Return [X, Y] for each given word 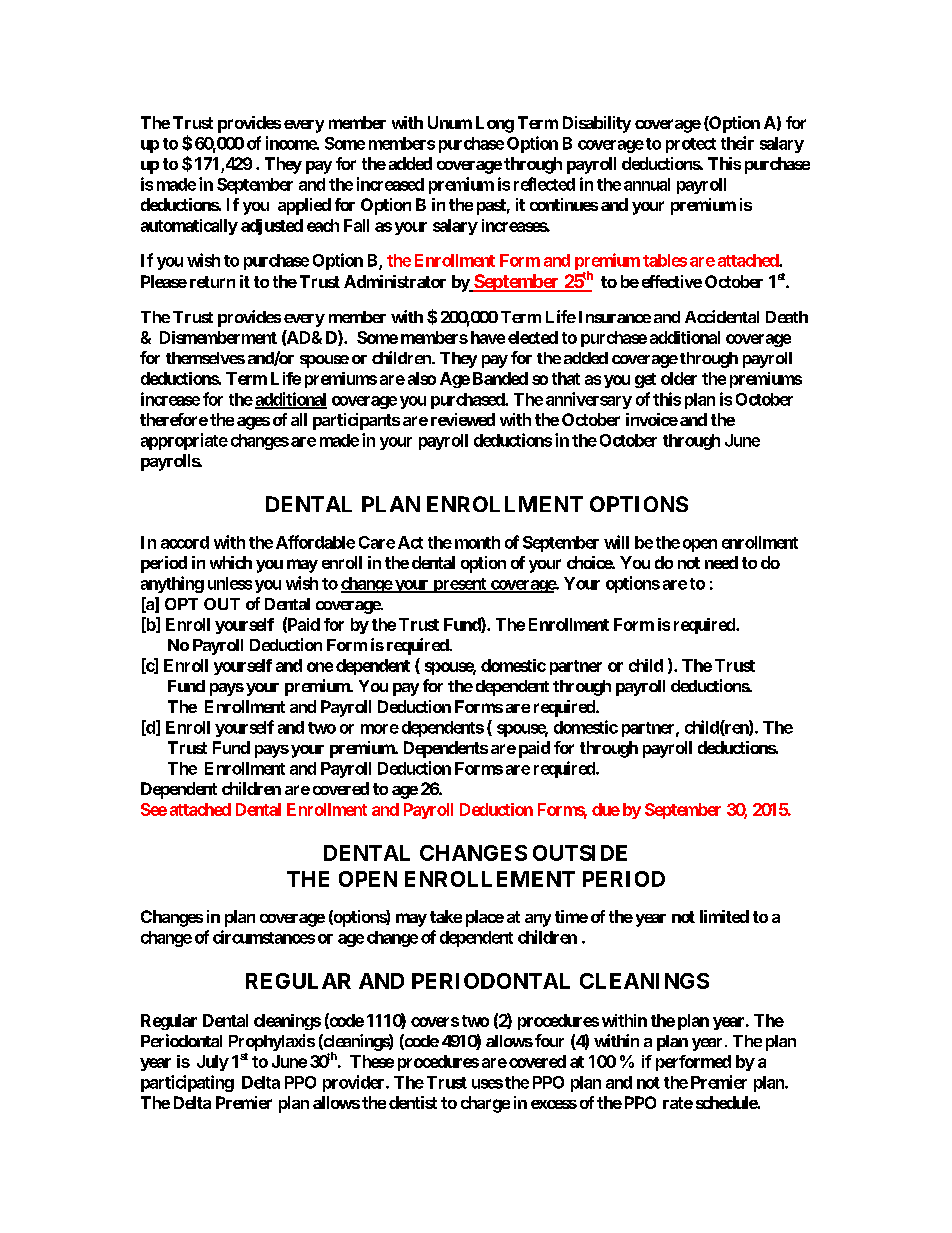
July [213, 1063]
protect [691, 145]
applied [304, 206]
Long [495, 124]
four [549, 1040]
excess [554, 1104]
